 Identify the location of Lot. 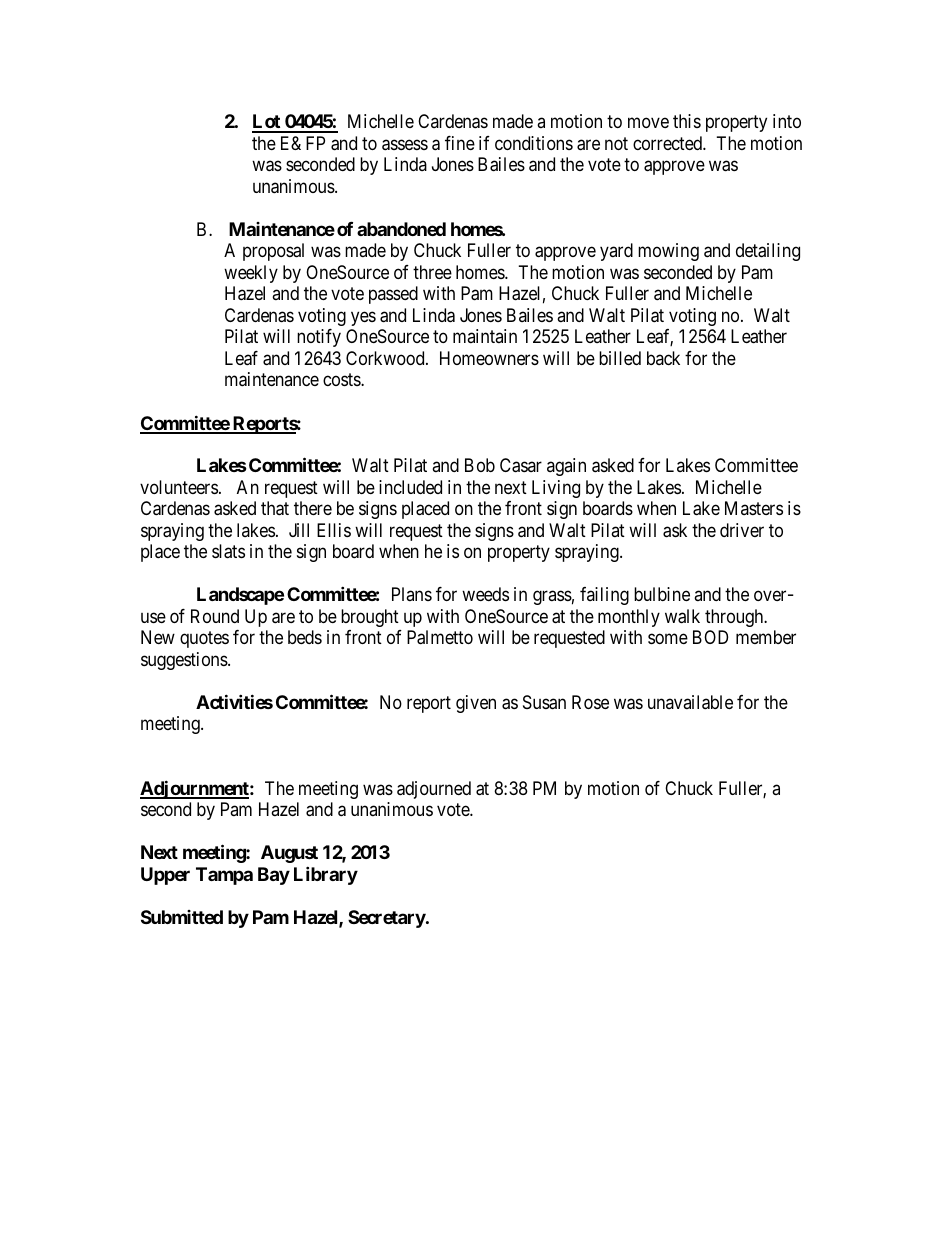
(267, 123).
